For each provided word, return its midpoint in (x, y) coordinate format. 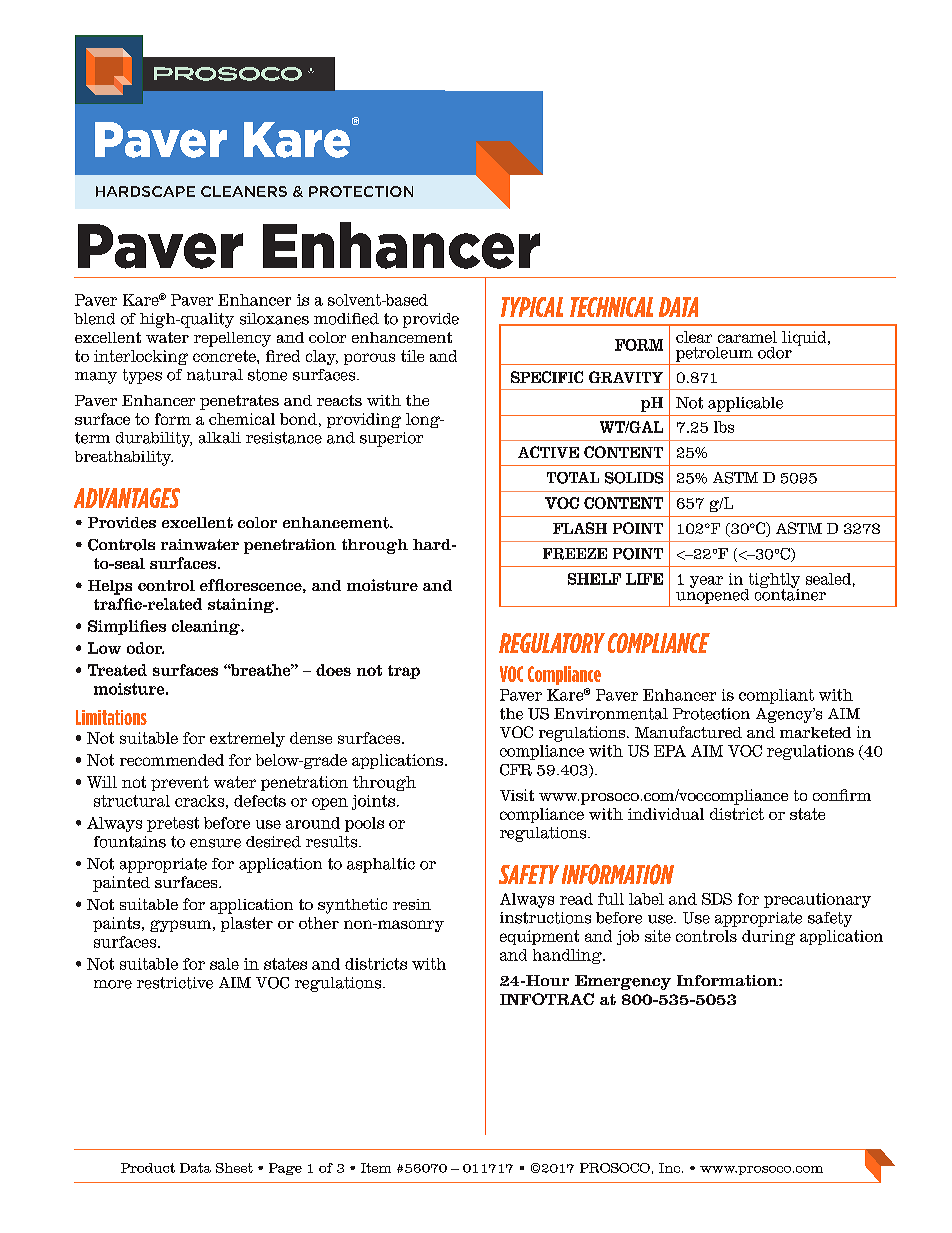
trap (404, 672)
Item (376, 1168)
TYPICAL (532, 307)
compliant (776, 696)
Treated (117, 670)
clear (694, 337)
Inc (671, 1168)
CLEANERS (244, 191)
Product (148, 1168)
